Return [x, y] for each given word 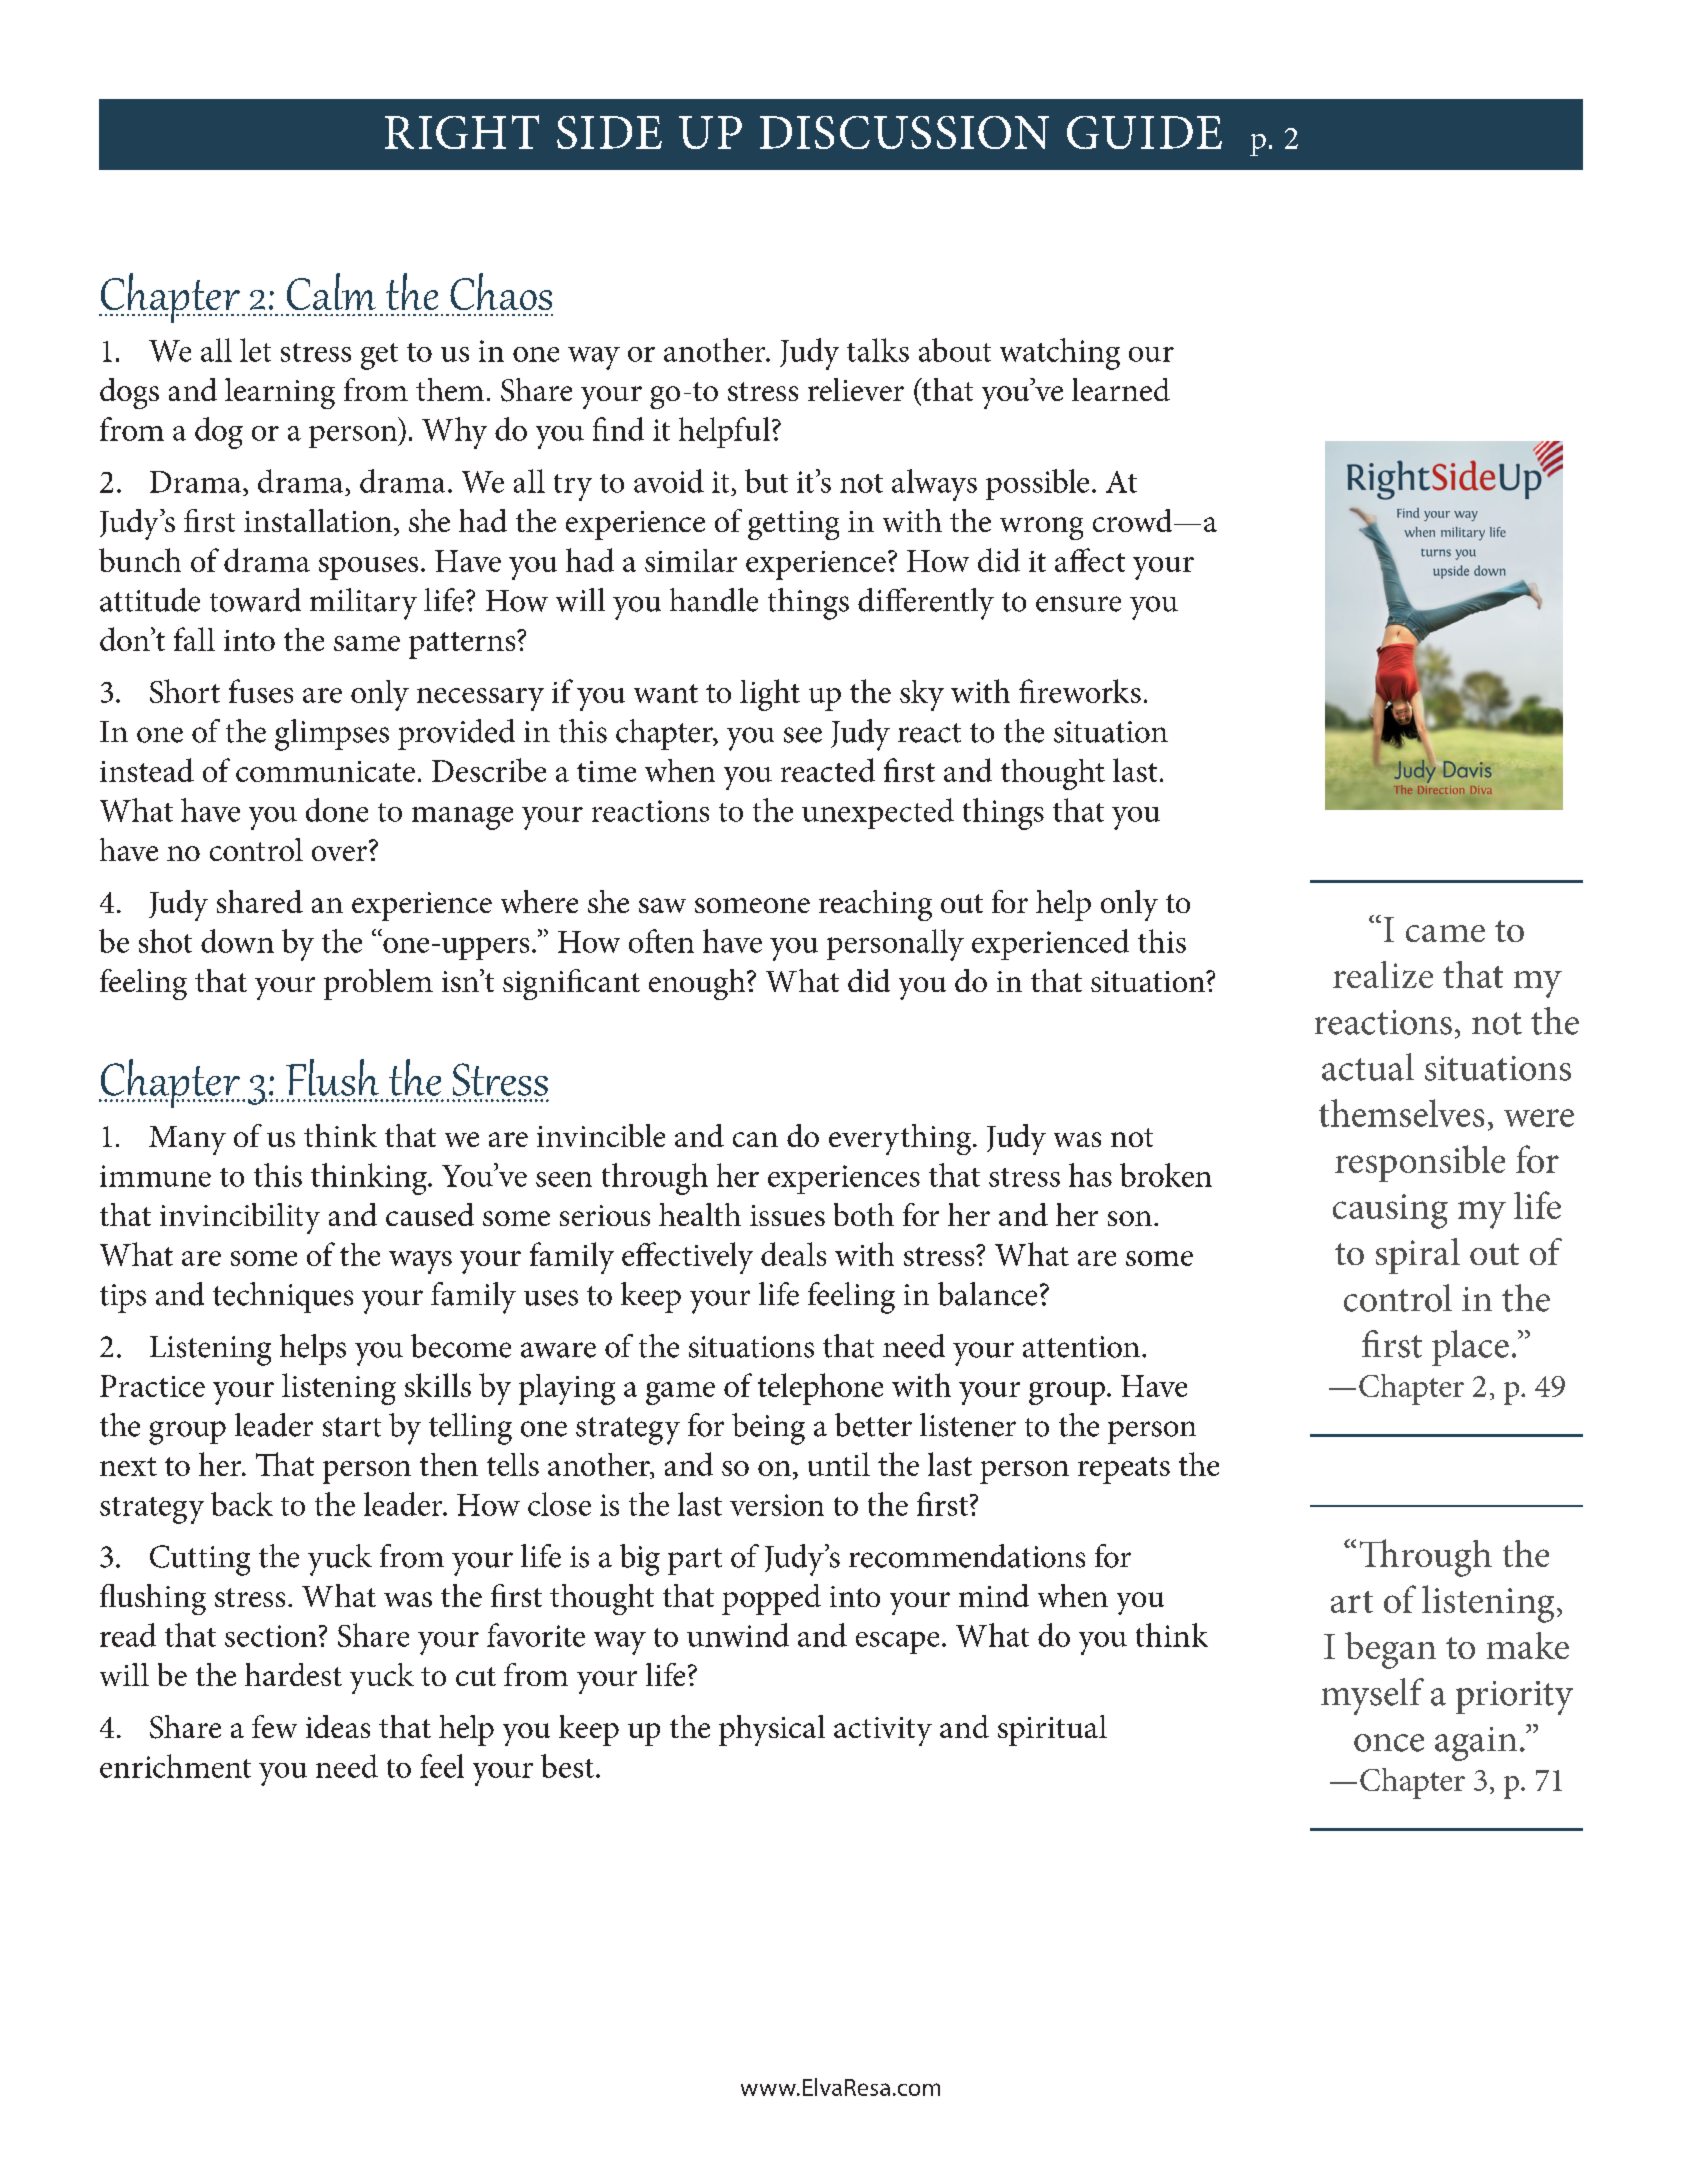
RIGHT [462, 132]
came [1445, 933]
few [274, 1726]
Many [187, 1140]
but [766, 481]
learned [1121, 389]
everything [901, 1139]
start [352, 1427]
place [1470, 1348]
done [337, 810]
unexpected [878, 813]
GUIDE [1144, 132]
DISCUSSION [904, 132]
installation [319, 520]
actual [1368, 1067]
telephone [820, 1389]
